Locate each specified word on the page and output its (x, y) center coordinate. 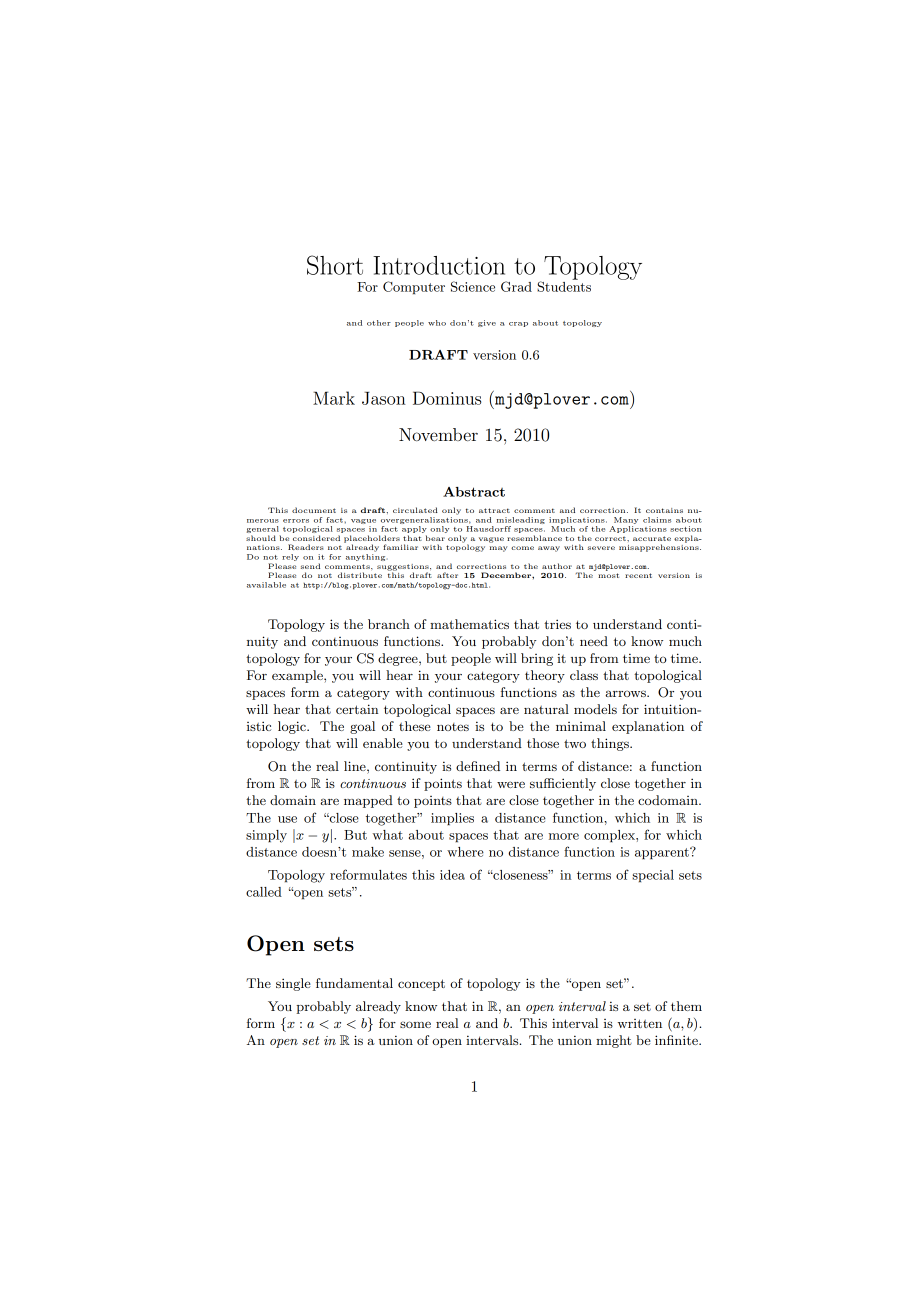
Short (335, 265)
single (293, 984)
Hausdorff (488, 529)
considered (316, 538)
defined (478, 766)
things (611, 744)
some (415, 1024)
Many (626, 520)
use (287, 819)
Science (473, 286)
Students (564, 285)
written (640, 1023)
